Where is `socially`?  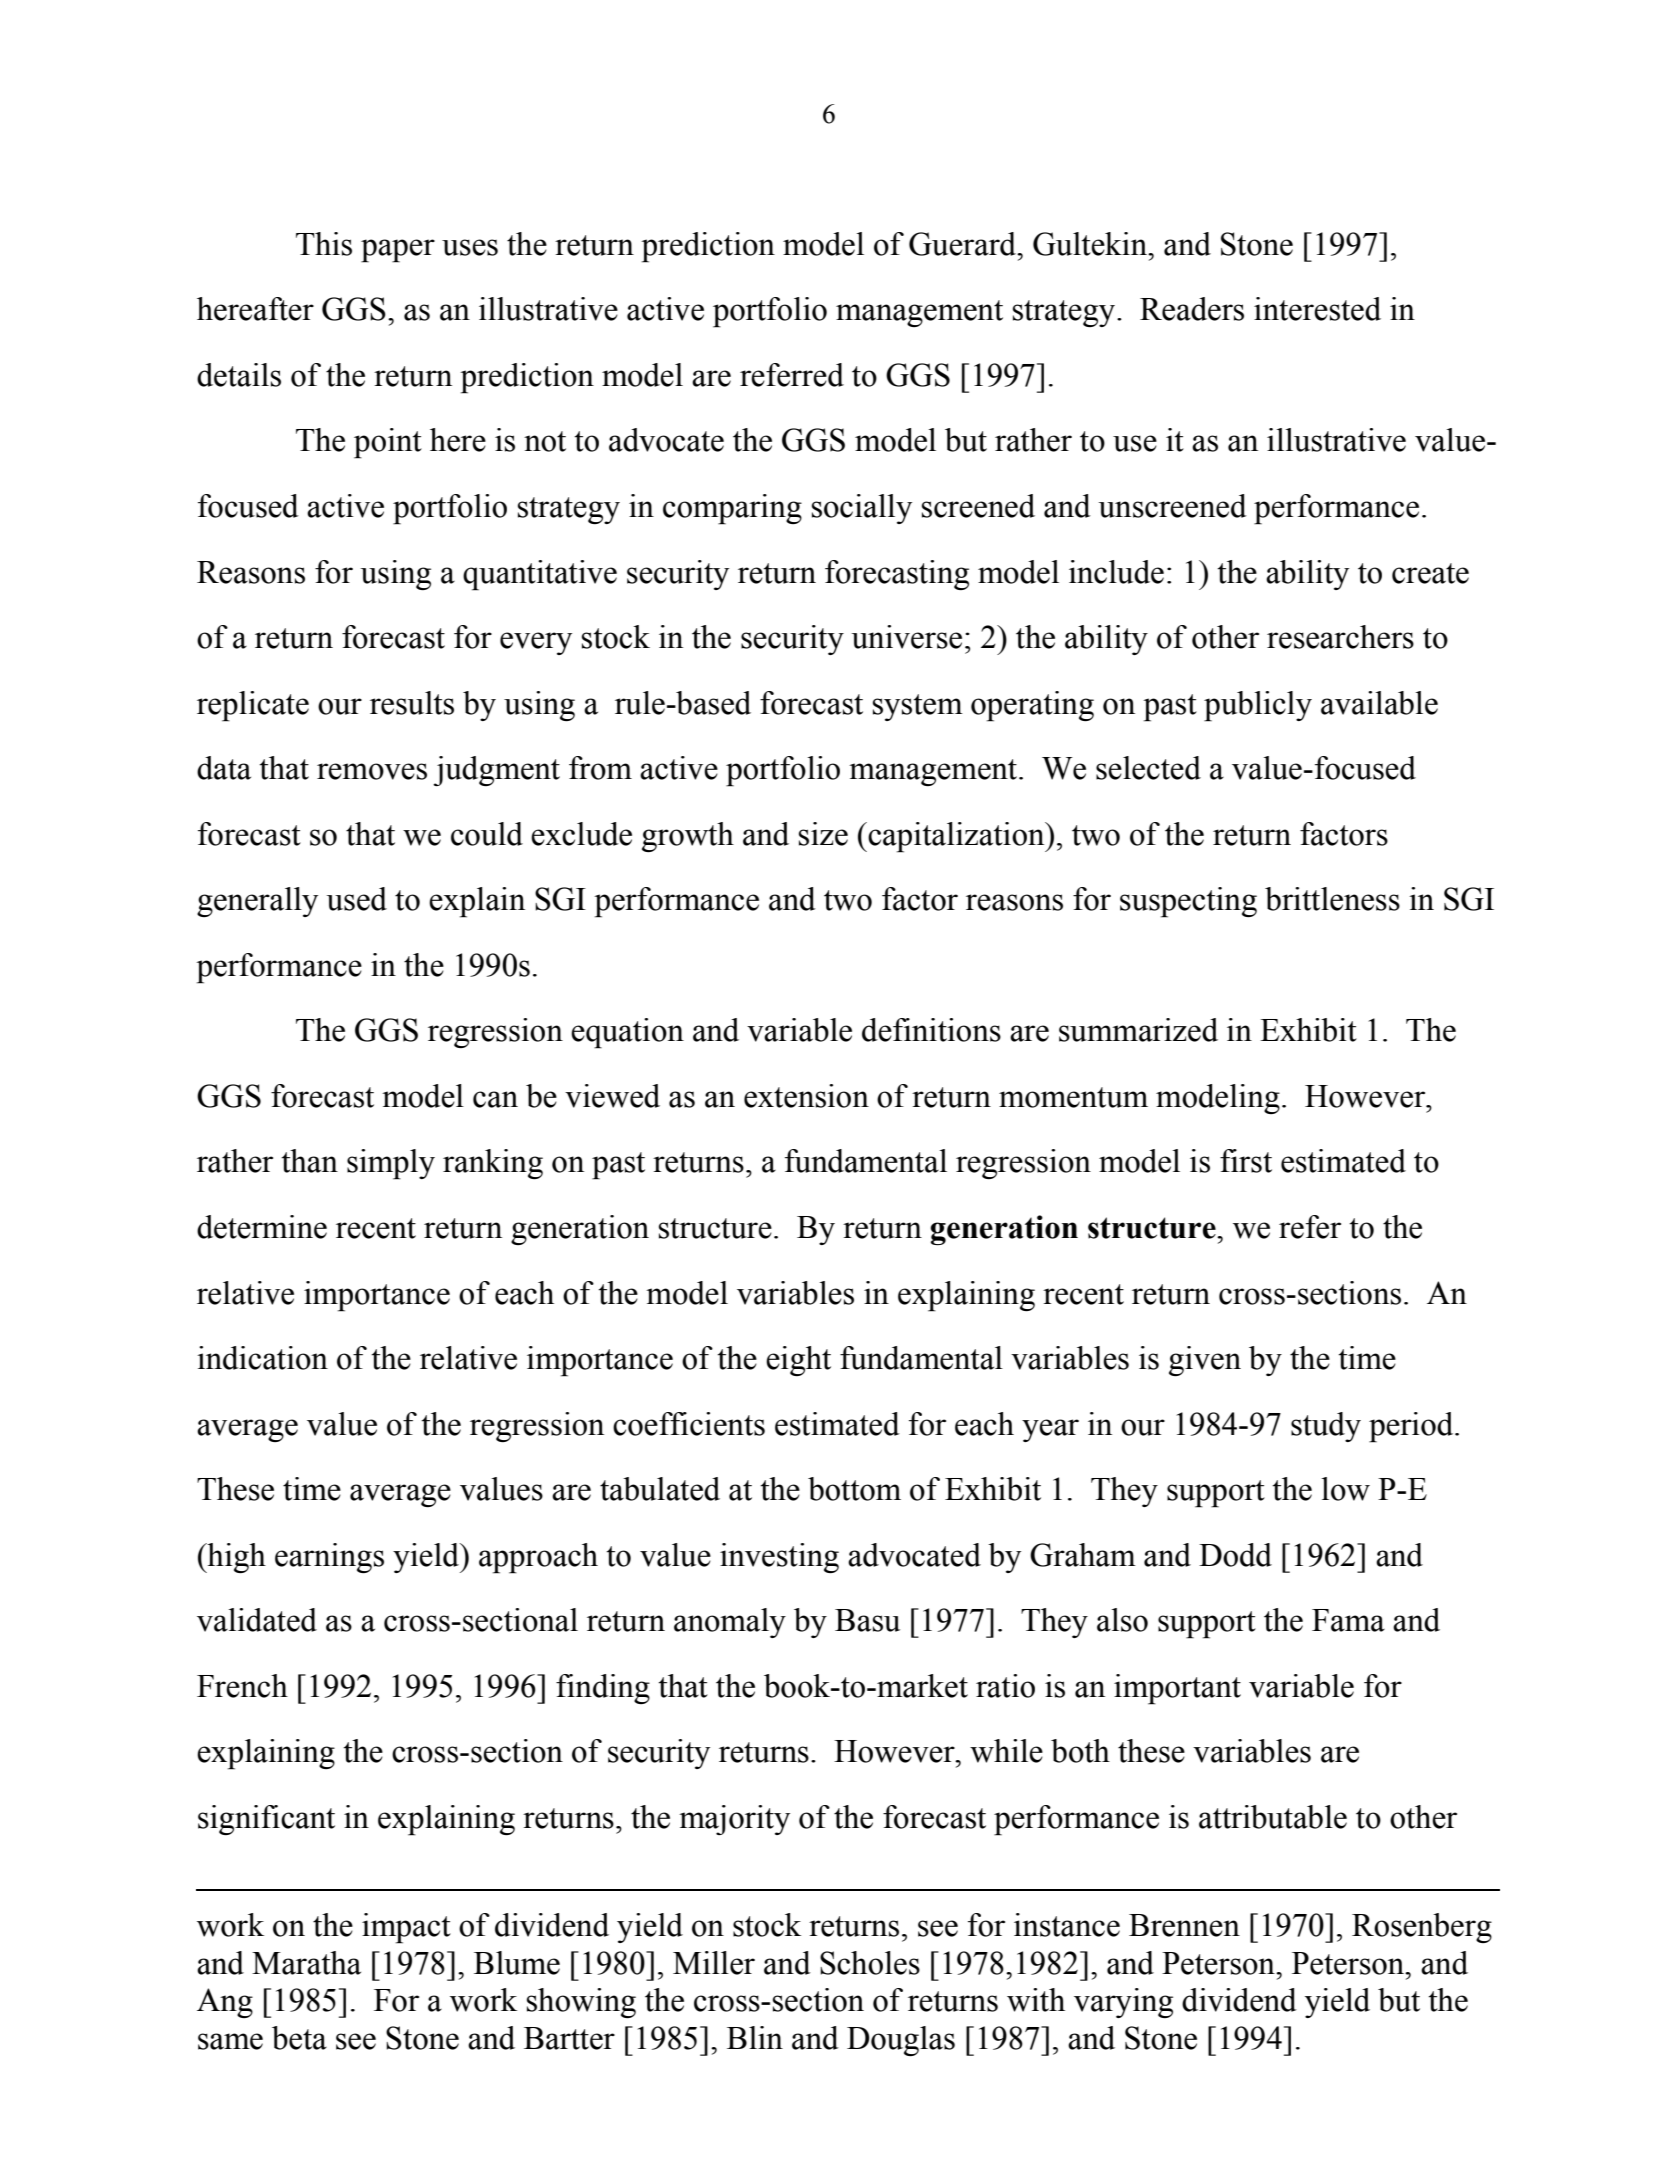
socially is located at coordinates (862, 509).
